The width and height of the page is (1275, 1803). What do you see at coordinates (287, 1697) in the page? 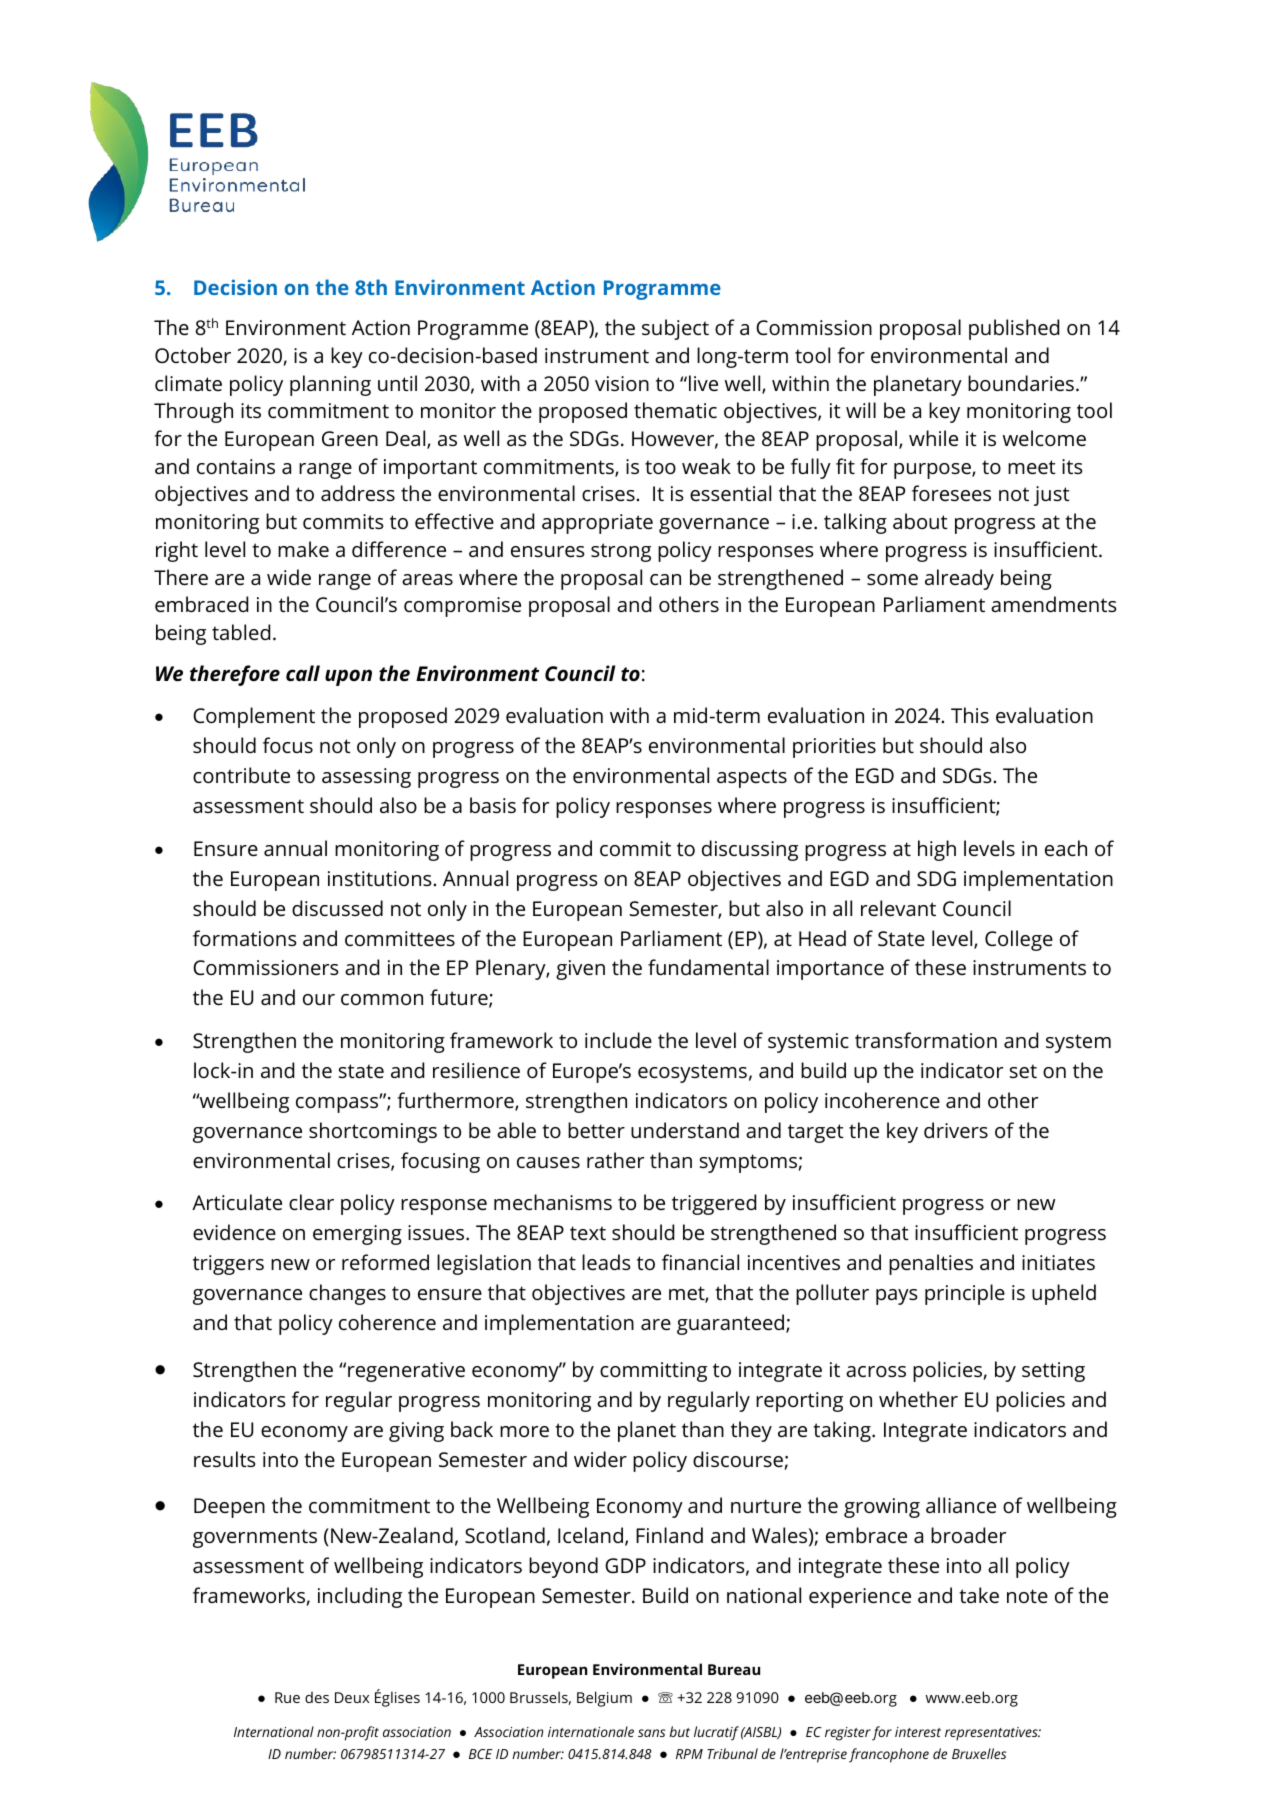
I see `Rue` at bounding box center [287, 1697].
